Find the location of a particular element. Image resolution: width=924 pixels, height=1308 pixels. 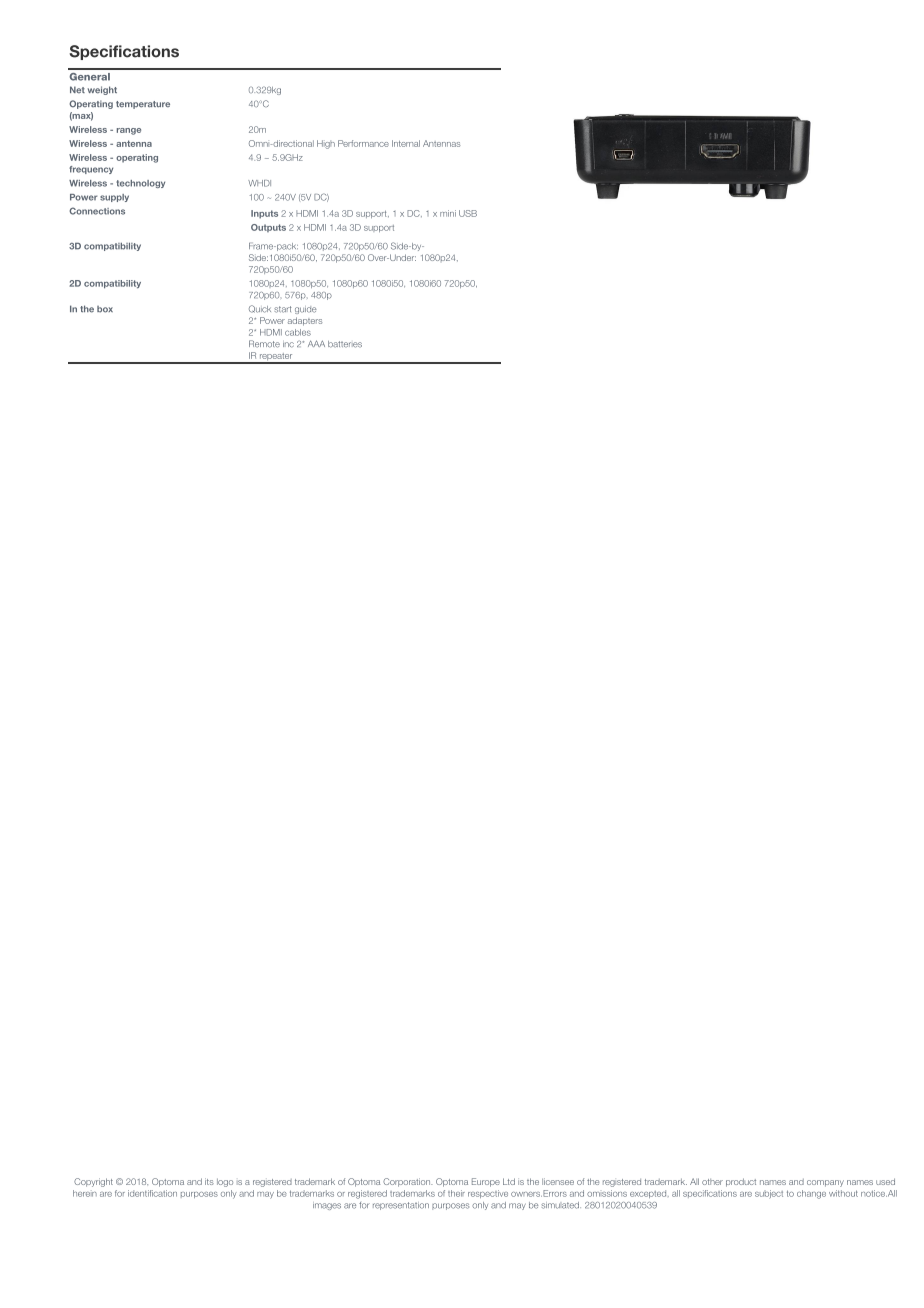

temperature is located at coordinates (143, 105).
